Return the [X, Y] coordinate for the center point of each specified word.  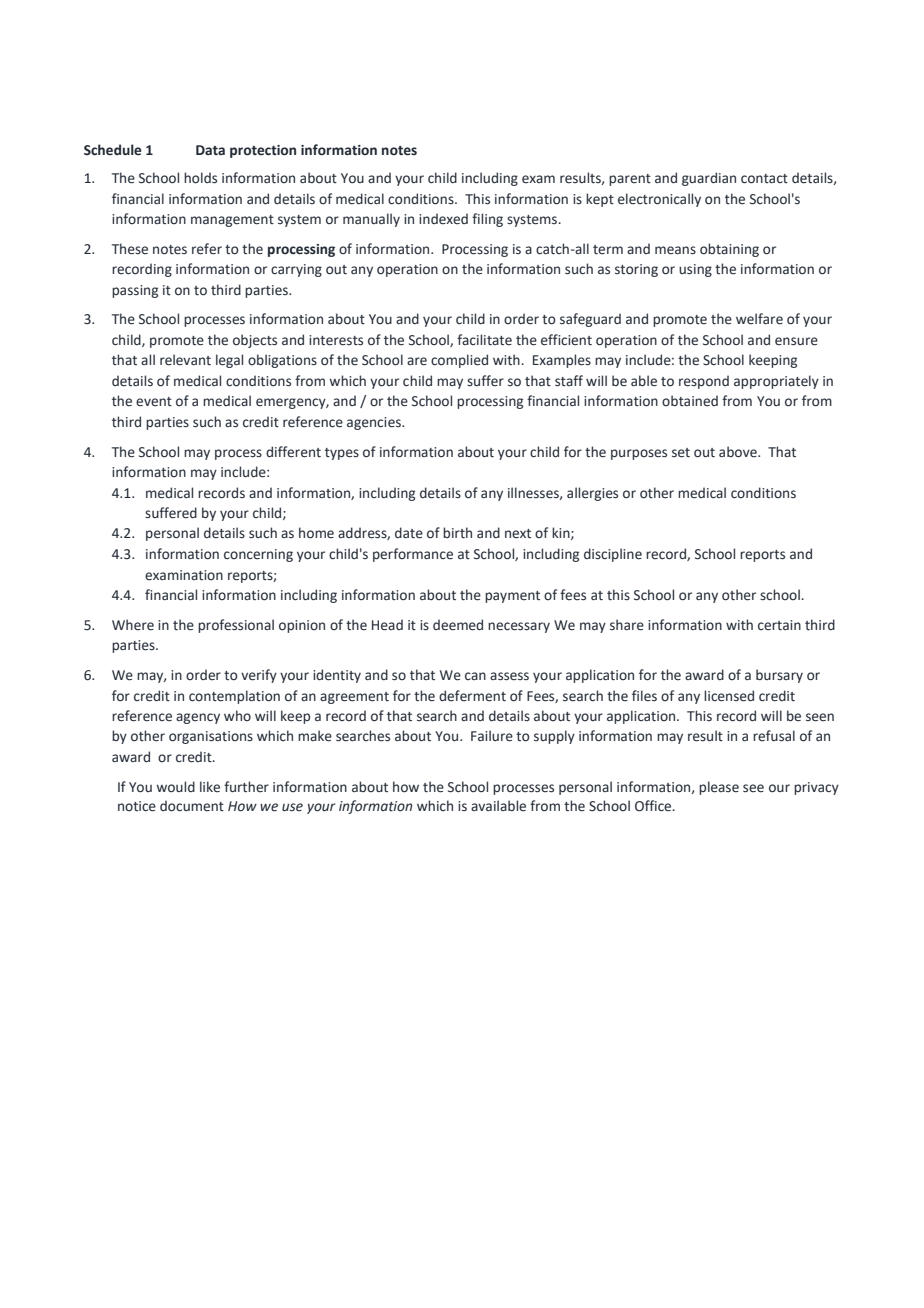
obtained [690, 401]
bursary [779, 676]
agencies [375, 423]
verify [259, 676]
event [154, 402]
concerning [258, 555]
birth [457, 533]
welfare [759, 319]
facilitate [484, 340]
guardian [709, 179]
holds [200, 178]
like [210, 787]
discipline [613, 555]
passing [135, 291]
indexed [443, 219]
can [475, 676]
